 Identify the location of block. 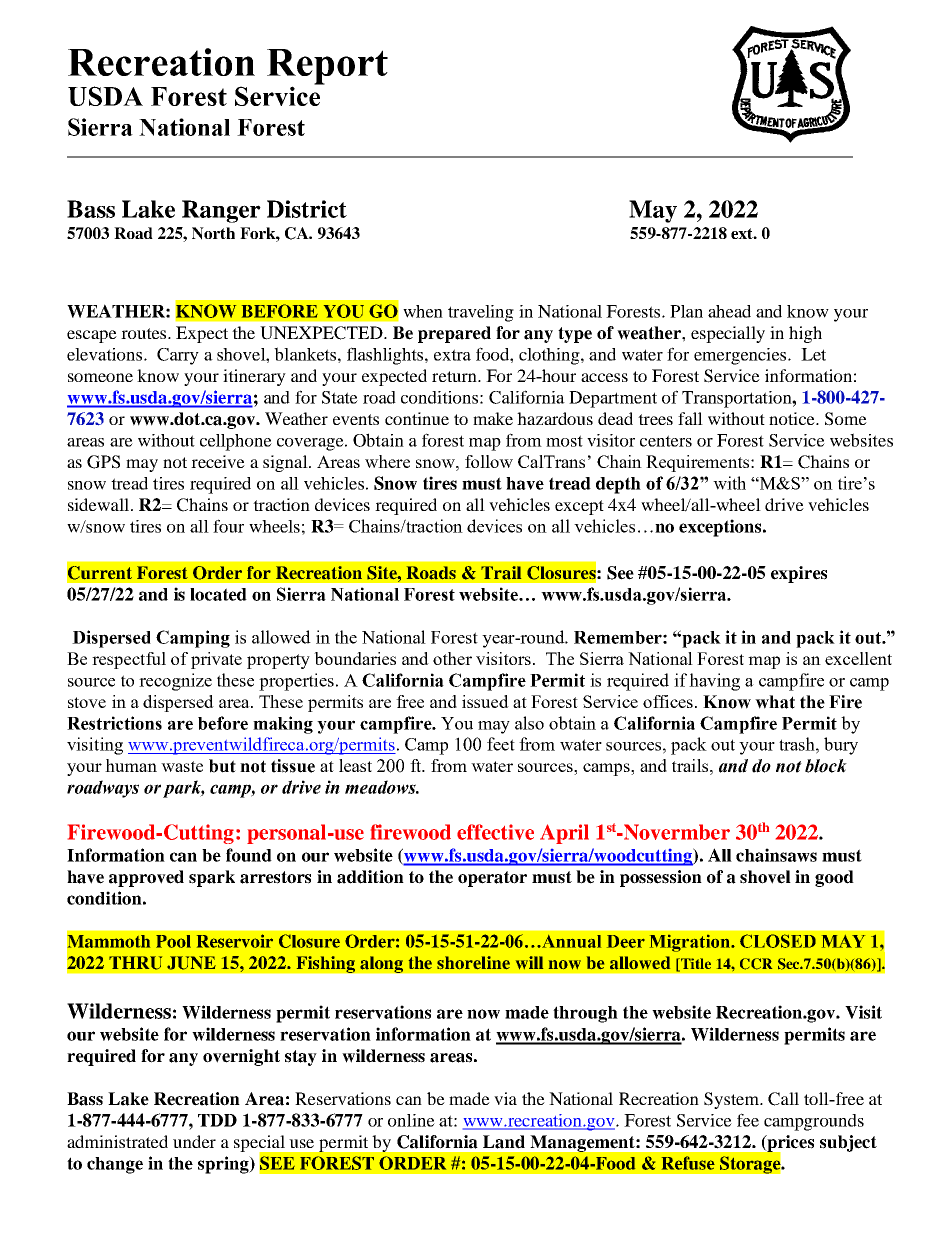
(826, 766).
